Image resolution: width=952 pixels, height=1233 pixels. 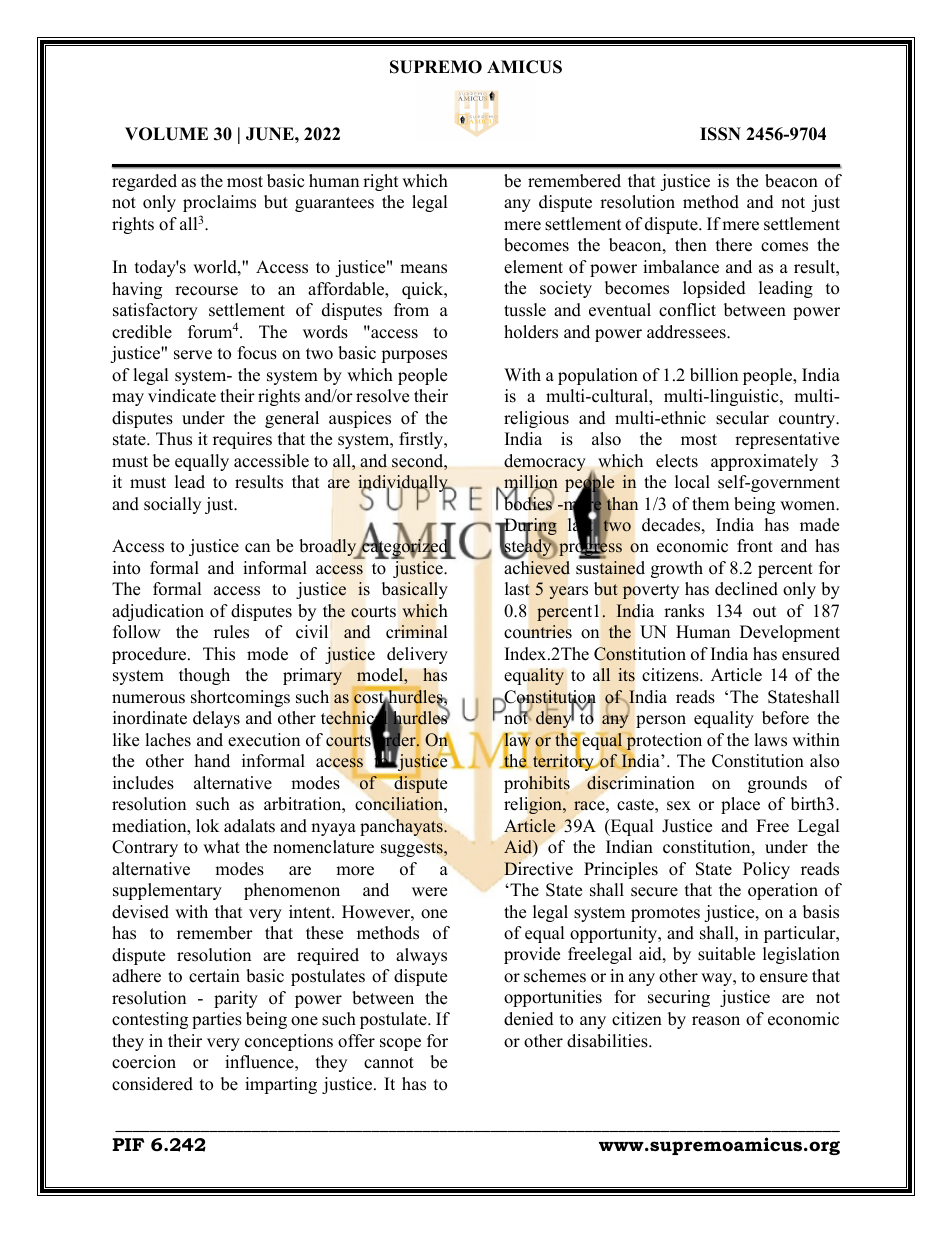 I want to click on lok, so click(x=207, y=826).
